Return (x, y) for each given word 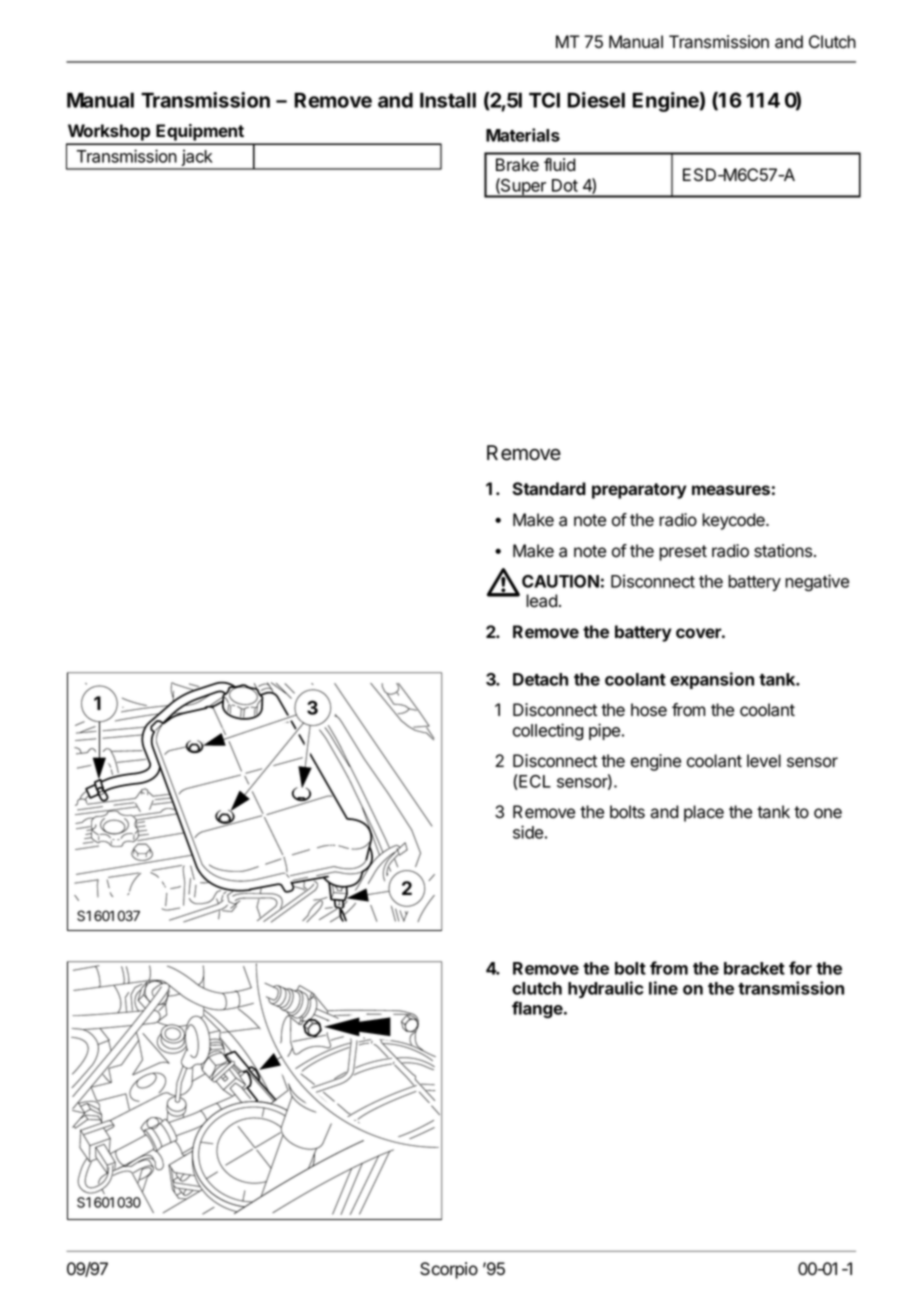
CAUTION (560, 581)
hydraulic (605, 989)
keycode (734, 521)
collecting (548, 731)
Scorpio (449, 1270)
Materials (523, 135)
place (704, 813)
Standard (549, 489)
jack (197, 159)
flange (538, 1009)
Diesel (596, 100)
